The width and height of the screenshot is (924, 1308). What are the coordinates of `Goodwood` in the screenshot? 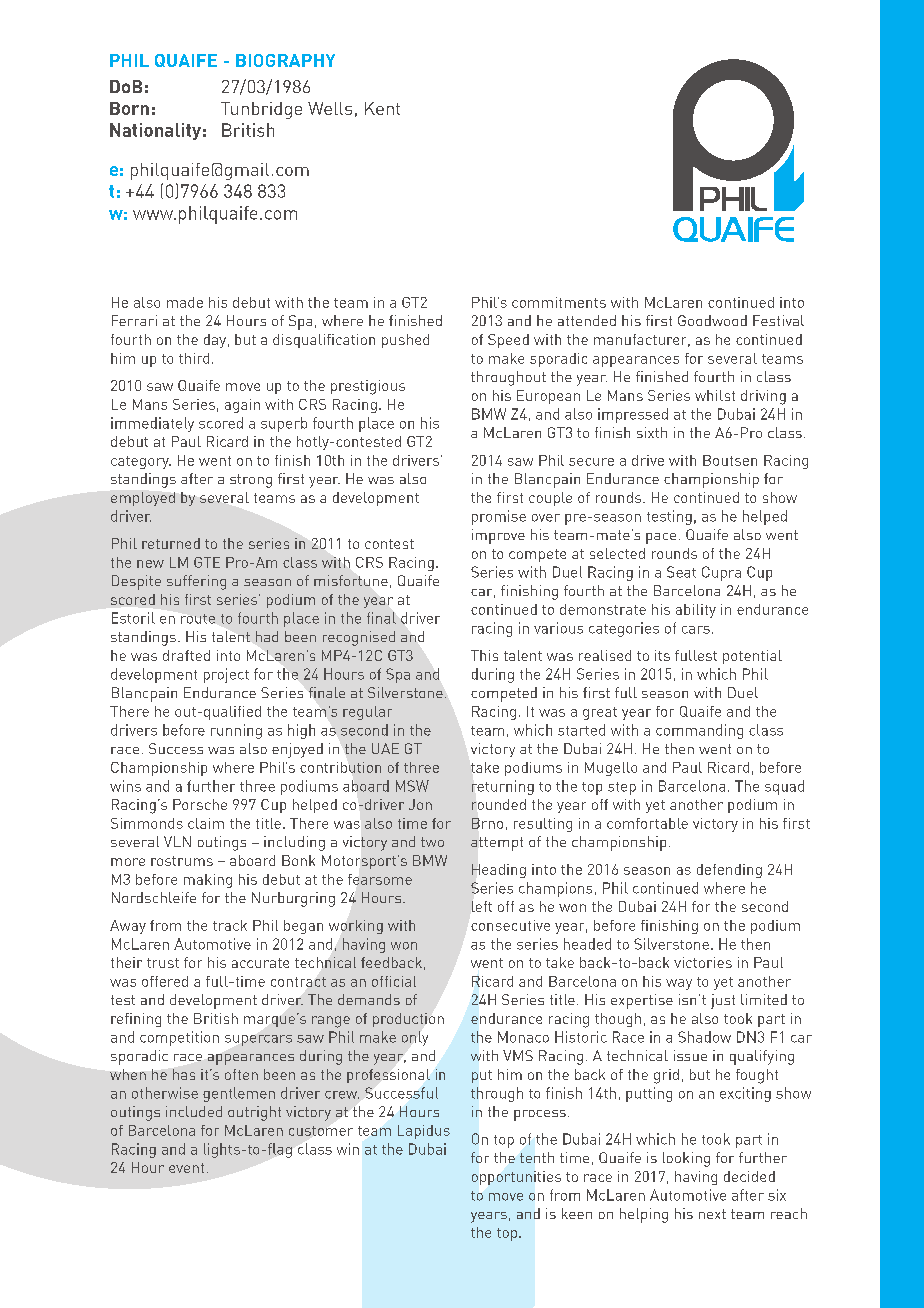 It's located at (712, 320).
